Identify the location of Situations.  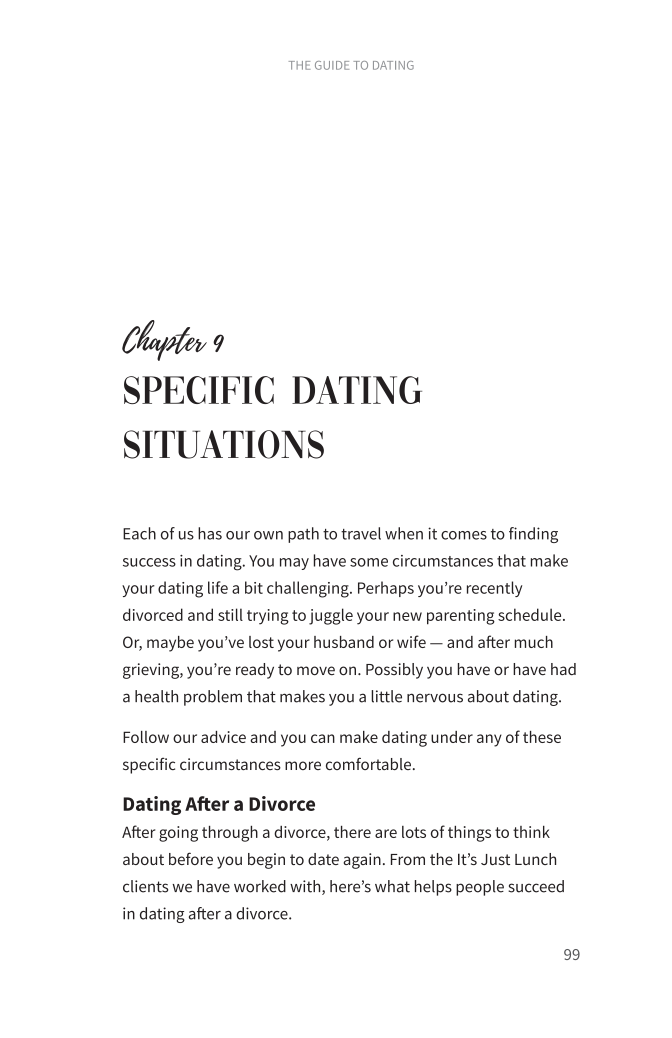
(224, 444).
